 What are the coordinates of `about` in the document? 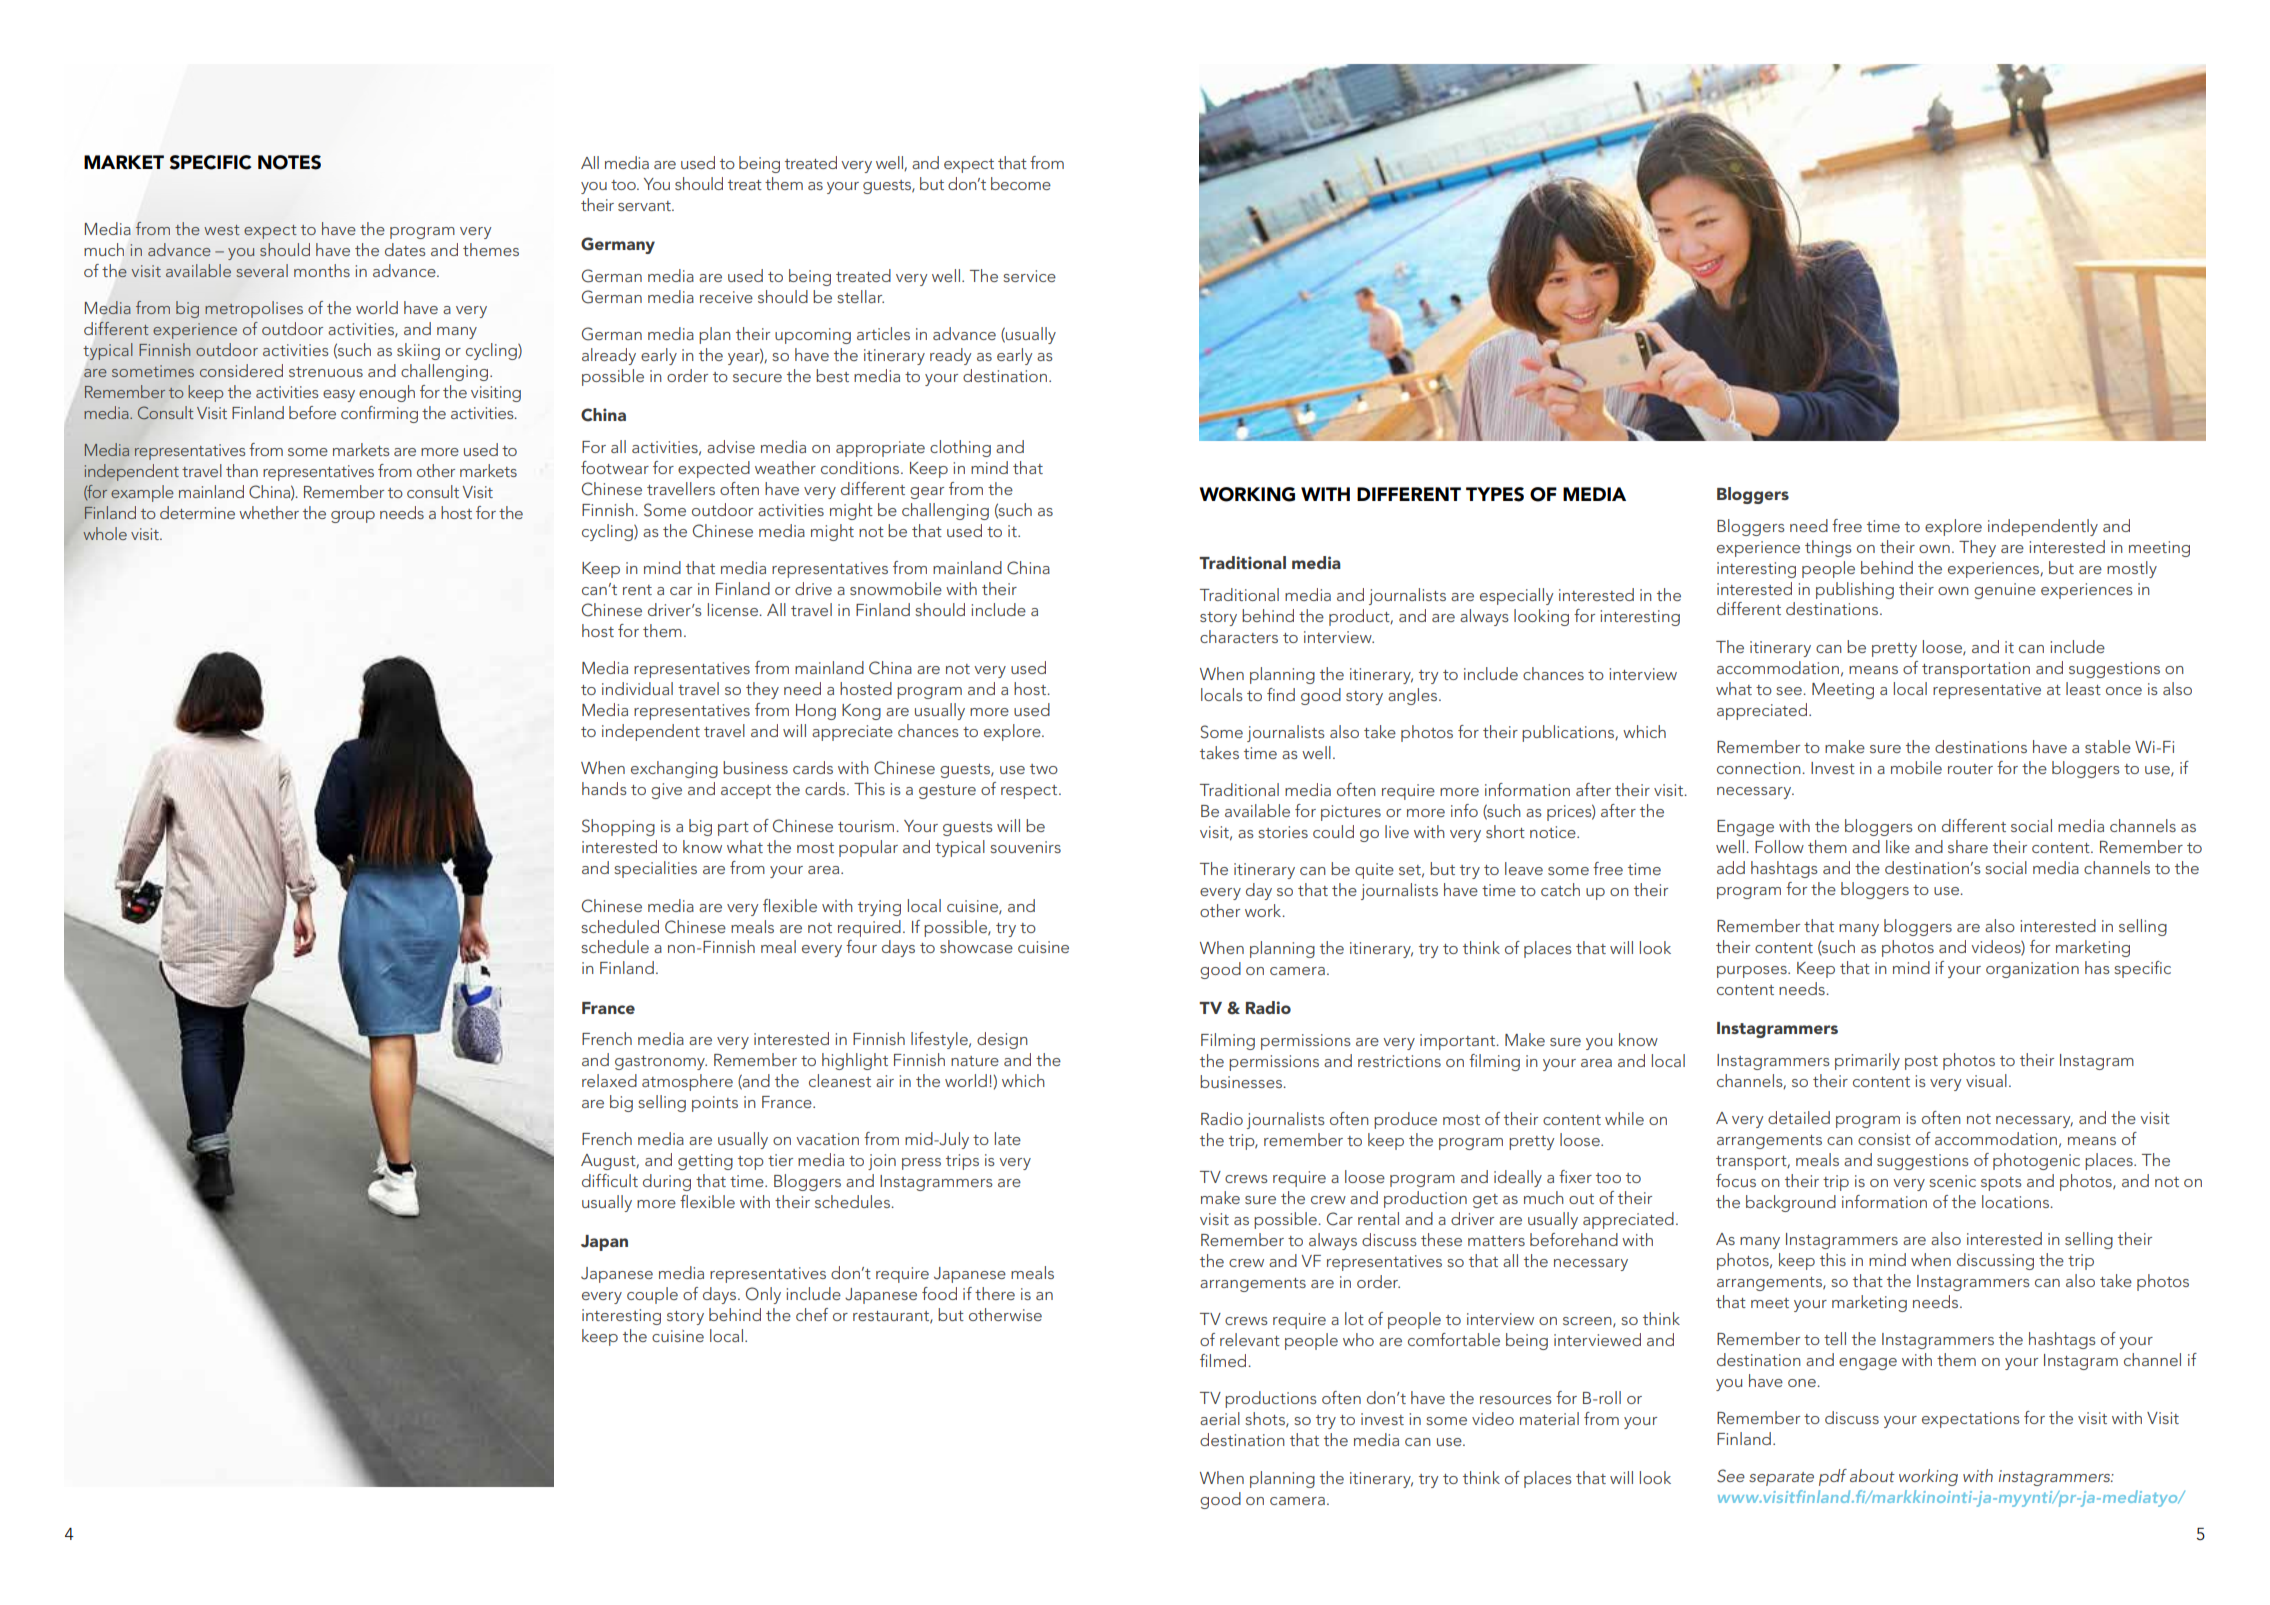 It's located at (1872, 1475).
